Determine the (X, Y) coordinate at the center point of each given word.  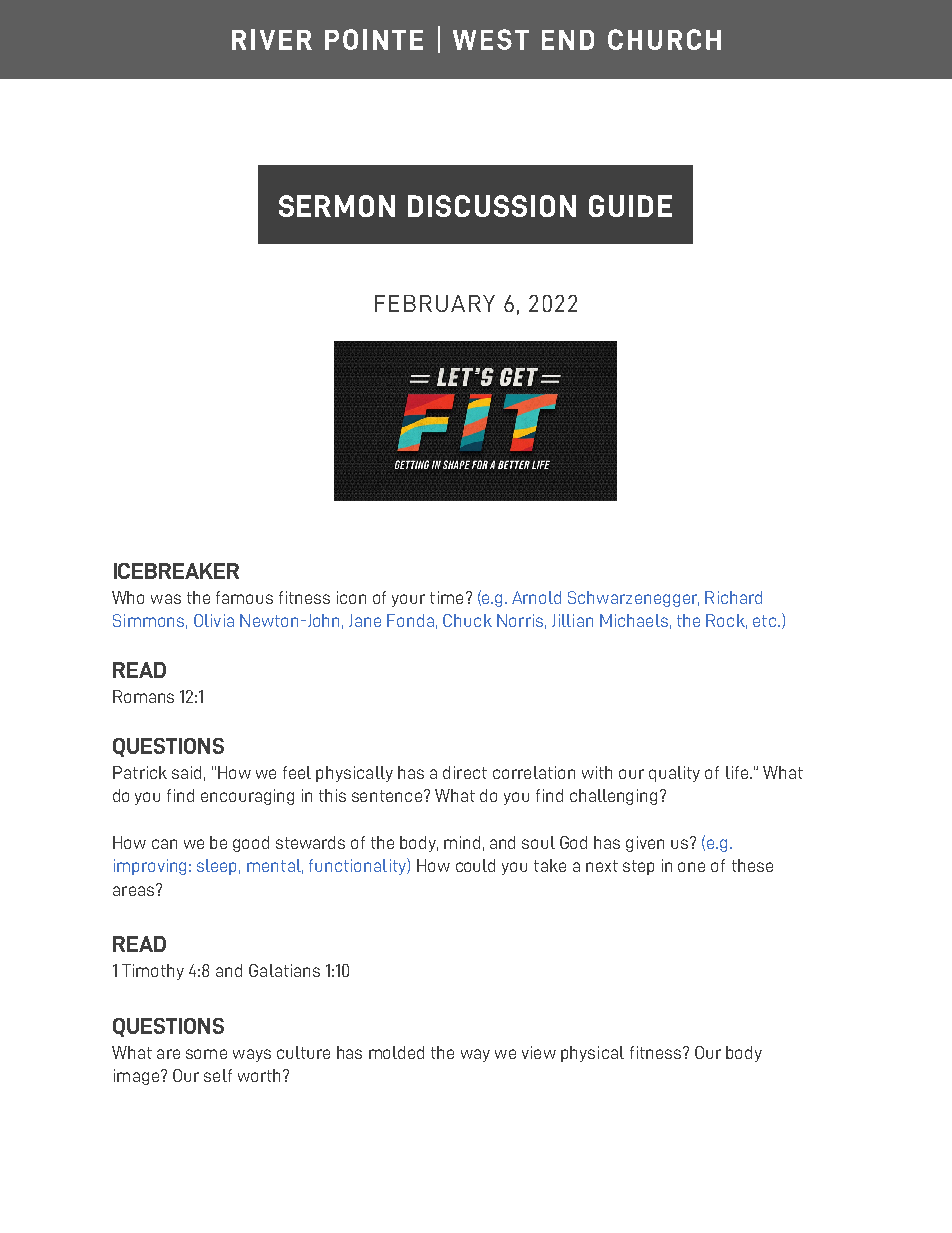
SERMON (337, 206)
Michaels (634, 620)
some (206, 1054)
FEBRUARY (435, 303)
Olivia (214, 620)
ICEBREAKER (176, 571)
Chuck (467, 620)
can (164, 844)
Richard (733, 597)
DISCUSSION (492, 206)
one (691, 867)
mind (462, 842)
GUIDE (630, 206)
